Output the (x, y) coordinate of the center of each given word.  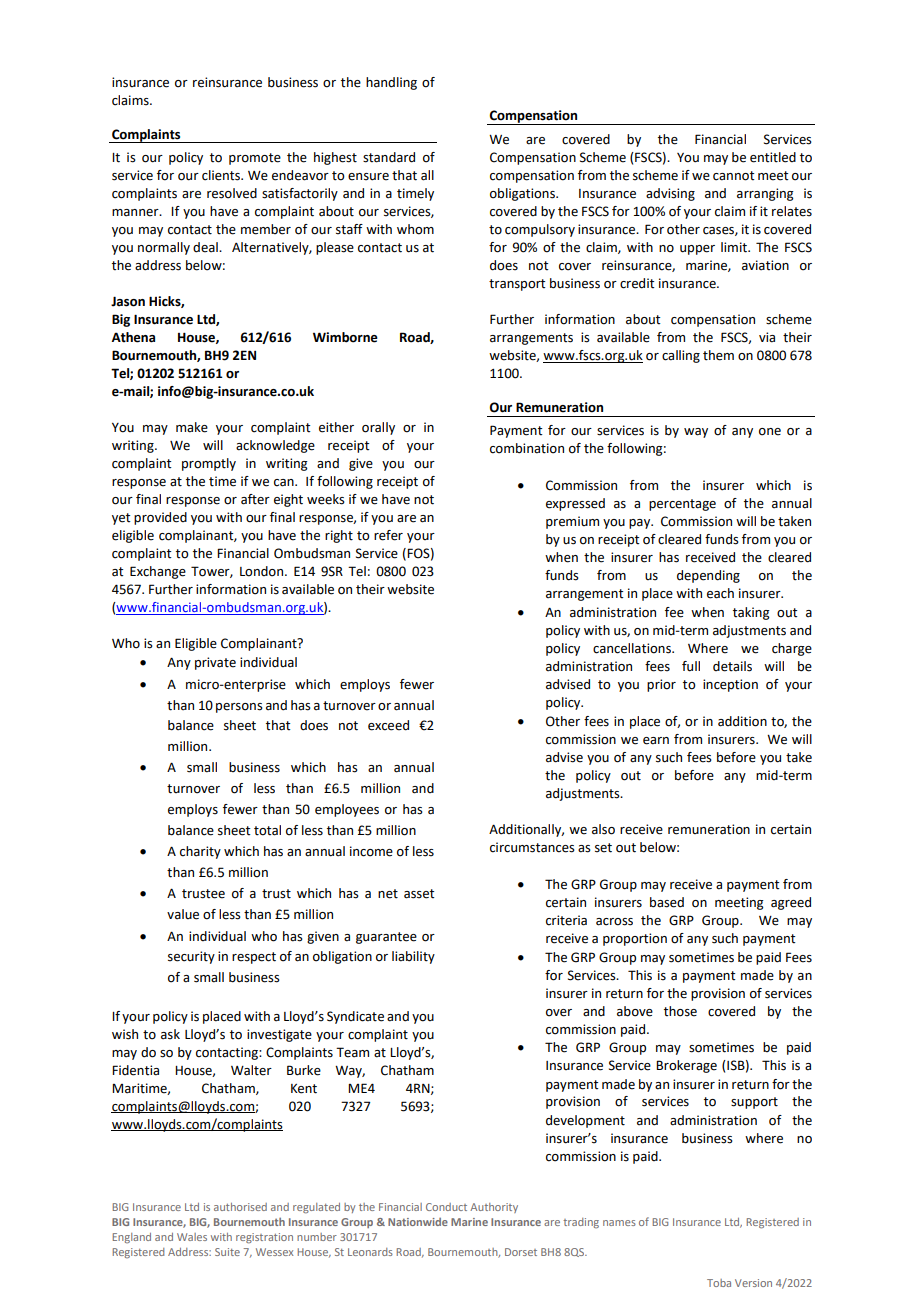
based (667, 902)
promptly (209, 464)
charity (200, 852)
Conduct (446, 1207)
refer (388, 535)
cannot (734, 176)
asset (419, 894)
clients (222, 175)
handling (391, 83)
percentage (682, 505)
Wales (192, 1237)
